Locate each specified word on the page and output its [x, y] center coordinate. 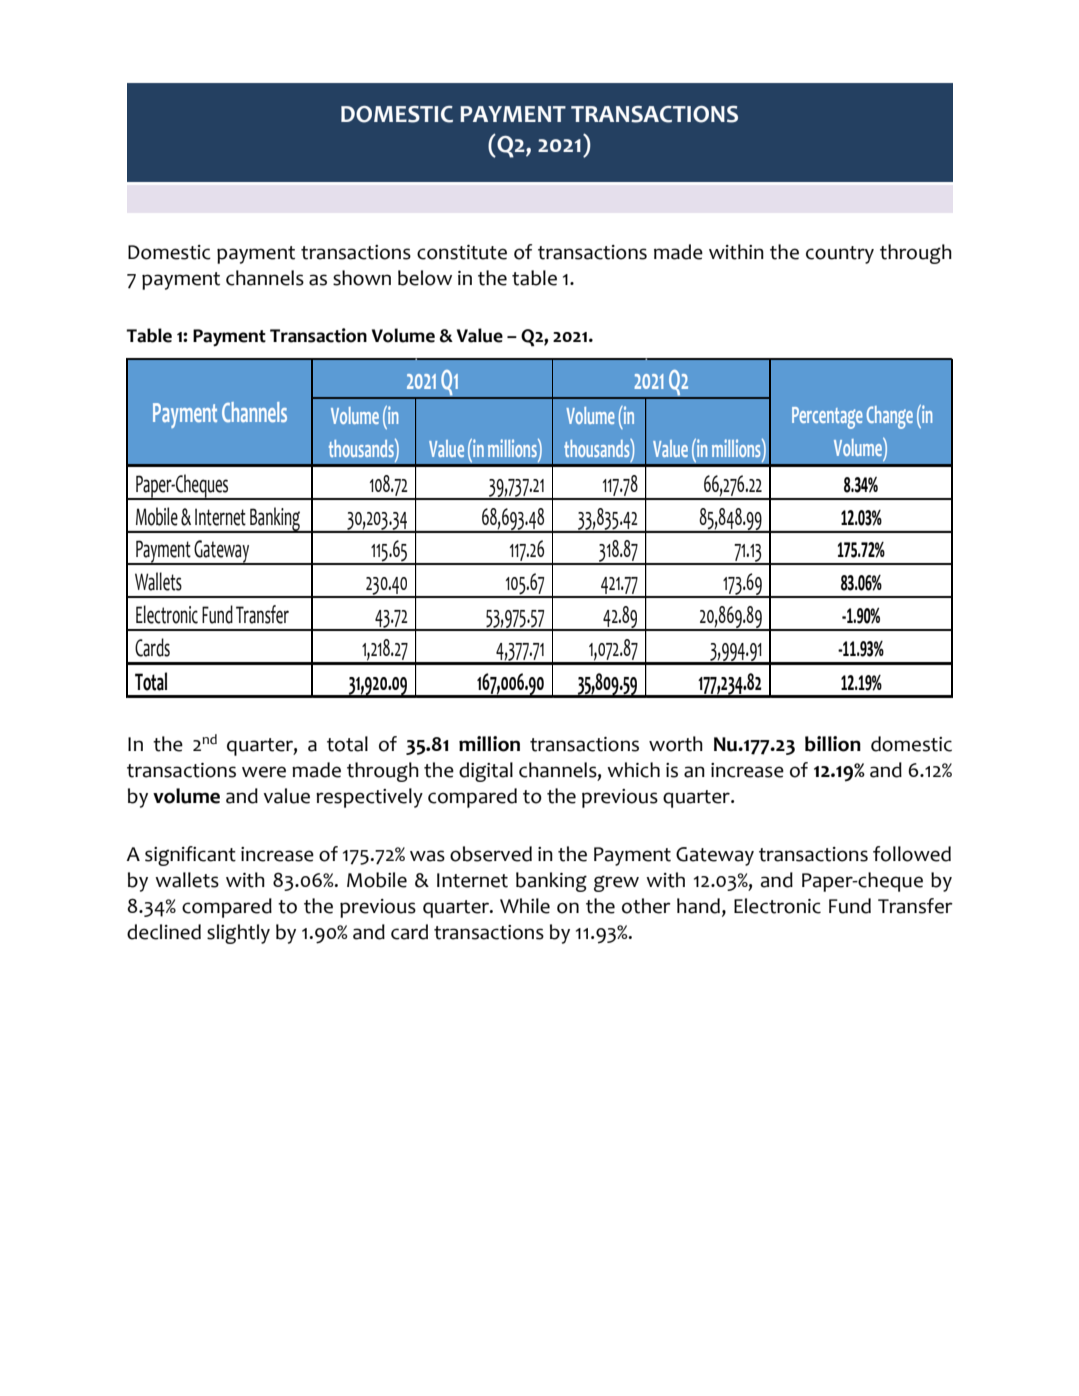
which [633, 770]
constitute [462, 252]
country [840, 255]
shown [362, 278]
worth [676, 744]
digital [486, 772]
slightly [238, 934]
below [425, 278]
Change [890, 417]
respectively [369, 798]
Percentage [827, 418]
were [264, 772]
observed [491, 854]
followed [912, 854]
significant [190, 856]
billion [833, 744]
